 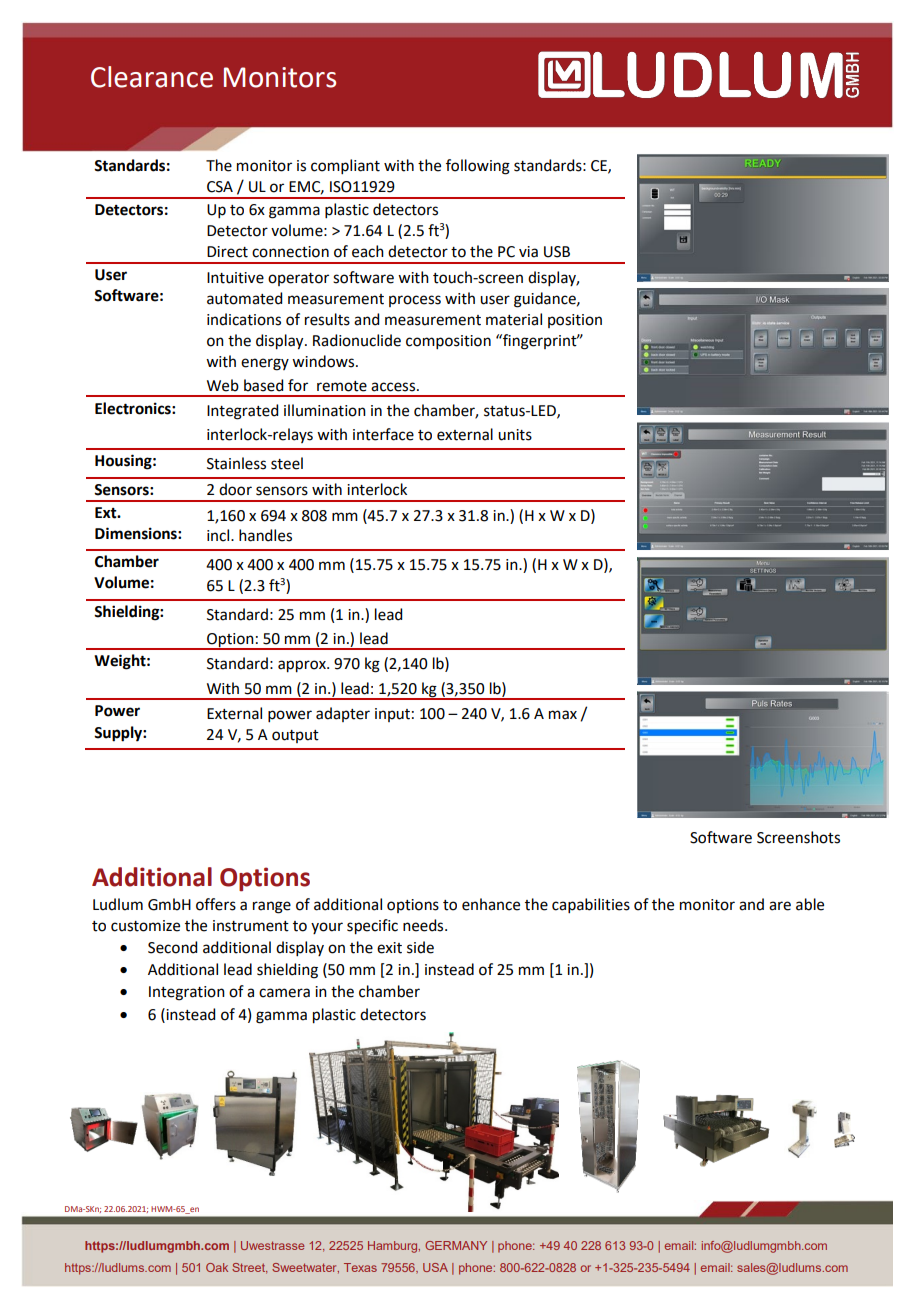 I want to click on CSA, so click(x=220, y=187).
